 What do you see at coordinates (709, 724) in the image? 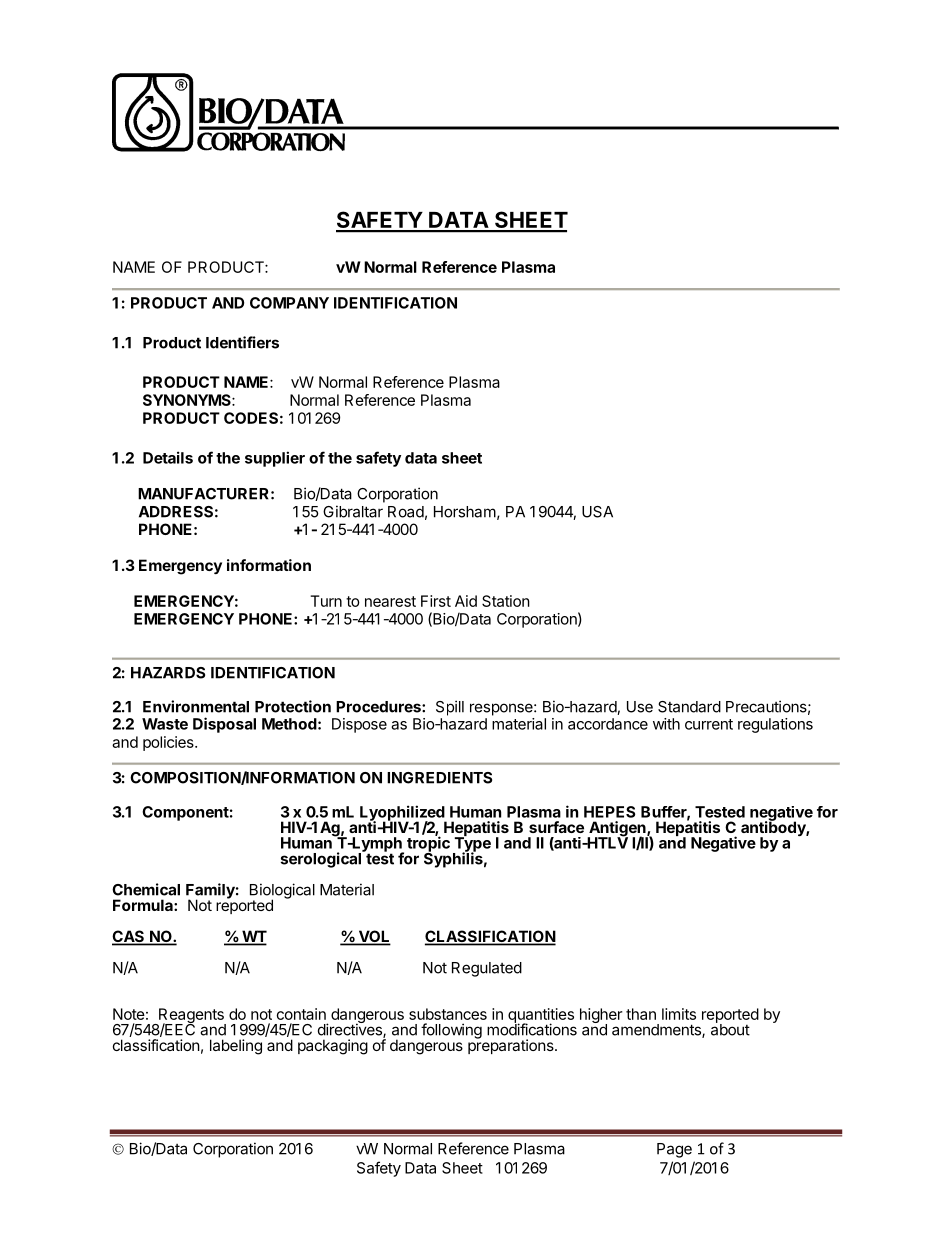
I see `current` at bounding box center [709, 724].
